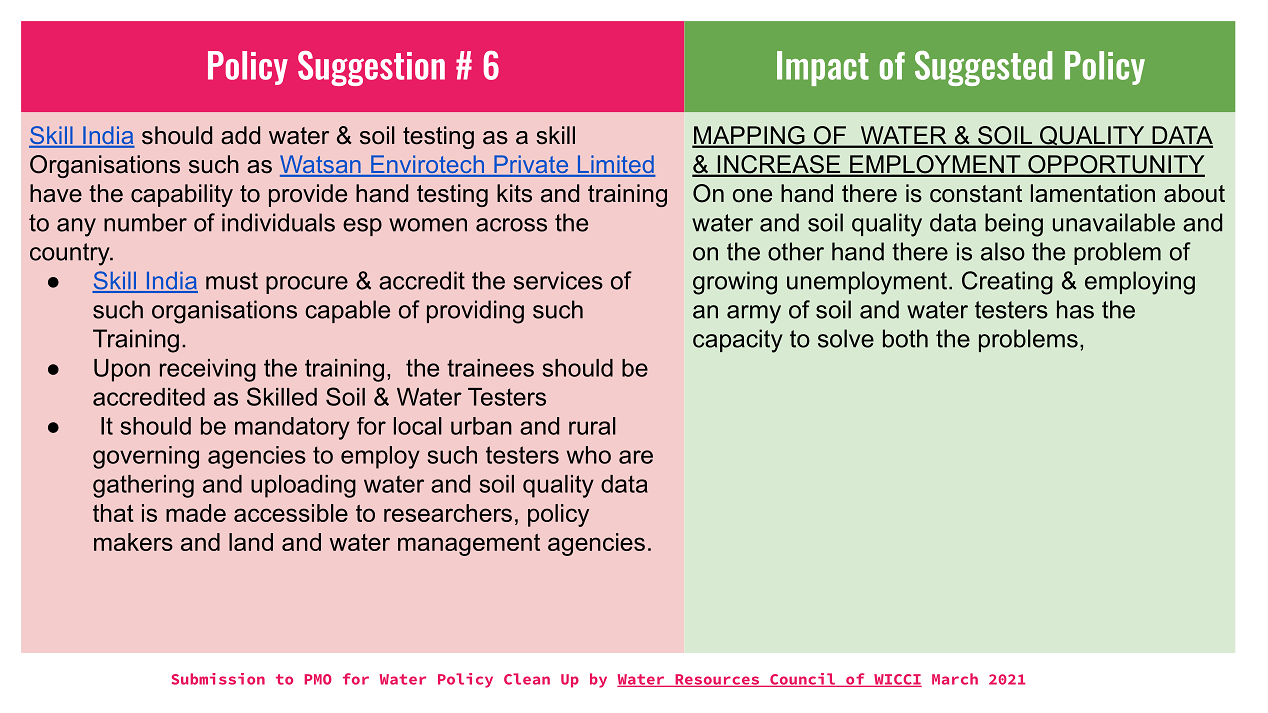 The width and height of the screenshot is (1268, 713). Describe the element at coordinates (1007, 283) in the screenshot. I see `Creating` at that location.
